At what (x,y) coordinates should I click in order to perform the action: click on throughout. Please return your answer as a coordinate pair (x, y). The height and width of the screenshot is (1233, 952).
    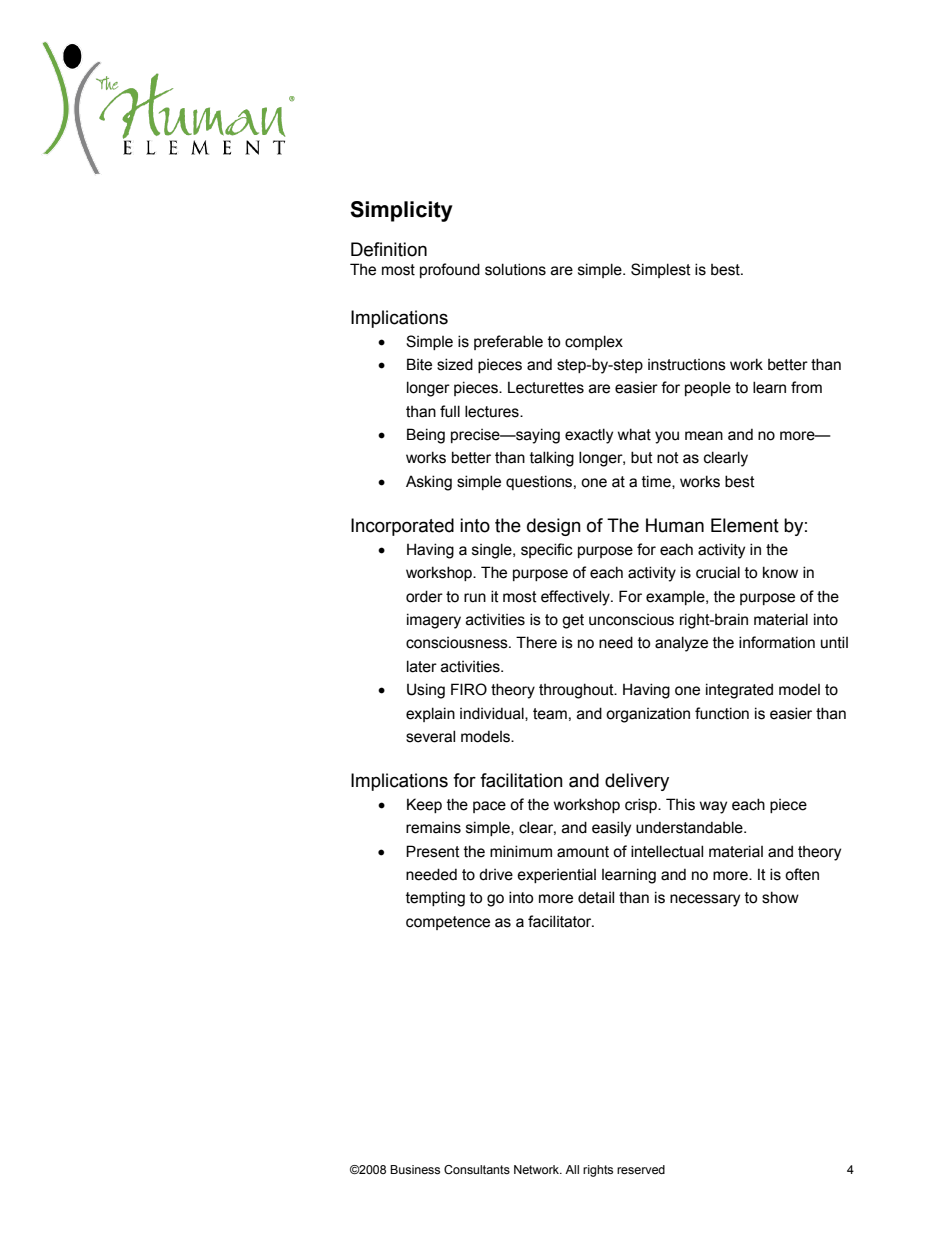
    Looking at the image, I should click on (577, 691).
